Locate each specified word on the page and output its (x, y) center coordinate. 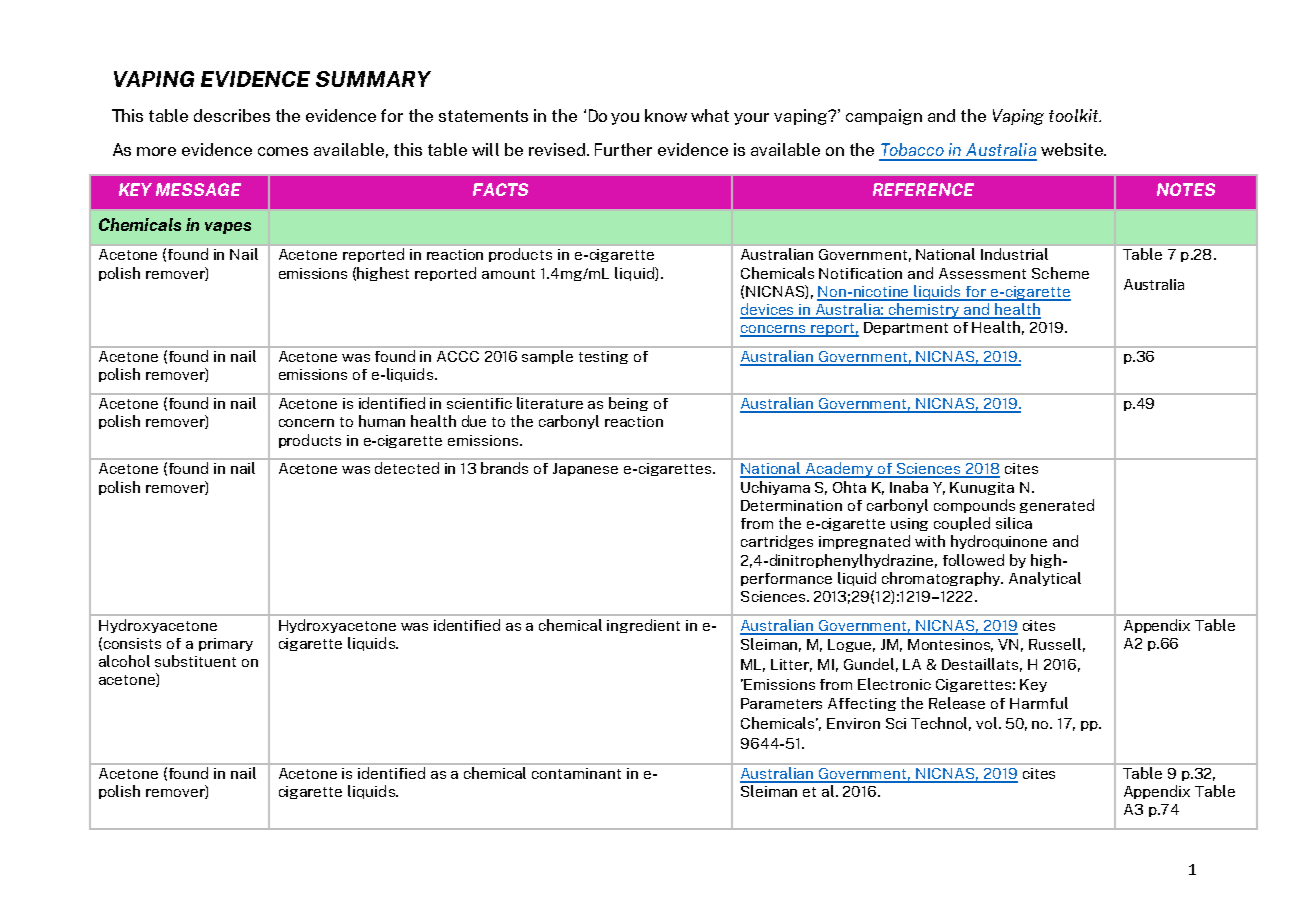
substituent (195, 661)
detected (407, 468)
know (666, 115)
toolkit (1075, 115)
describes (232, 115)
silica (1014, 523)
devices (768, 310)
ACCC (458, 356)
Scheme (1060, 273)
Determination (791, 505)
